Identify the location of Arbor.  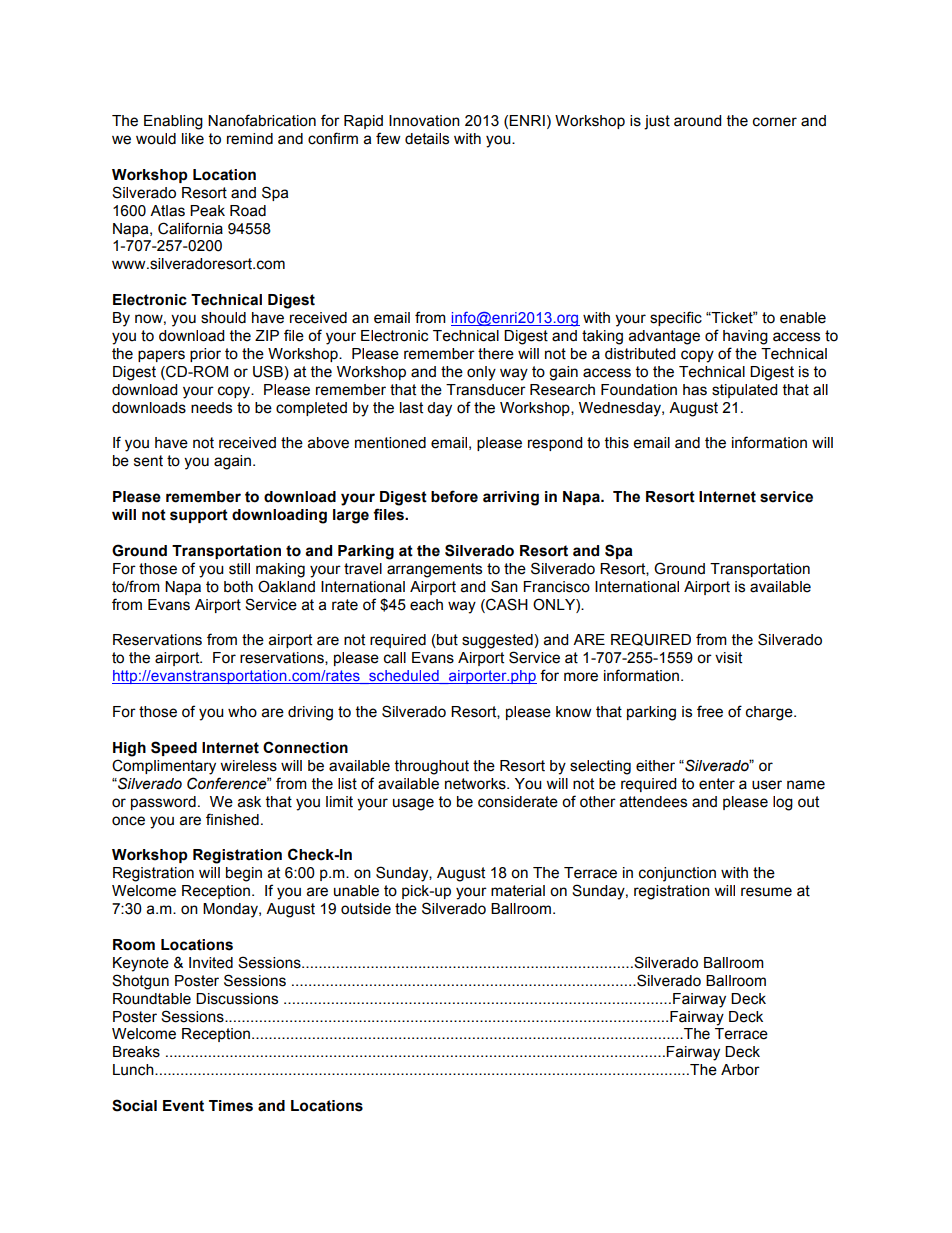
(740, 1070).
